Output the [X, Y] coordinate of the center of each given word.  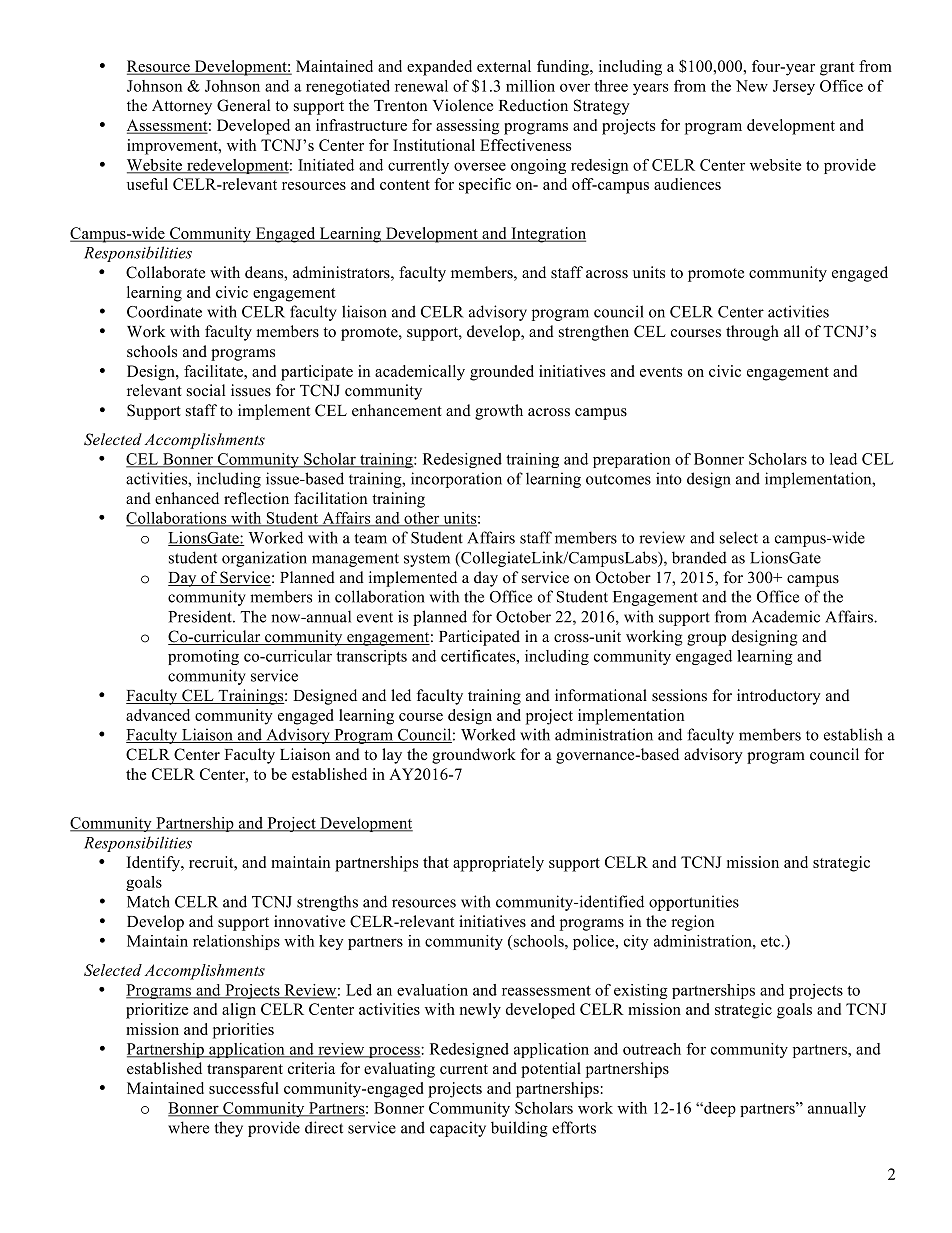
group [706, 640]
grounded [502, 373]
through [752, 333]
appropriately [498, 864]
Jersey [794, 87]
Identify [155, 864]
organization [264, 559]
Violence [463, 105]
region [692, 923]
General [243, 105]
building [519, 1129]
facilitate [214, 371]
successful [244, 1088]
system [427, 560]
